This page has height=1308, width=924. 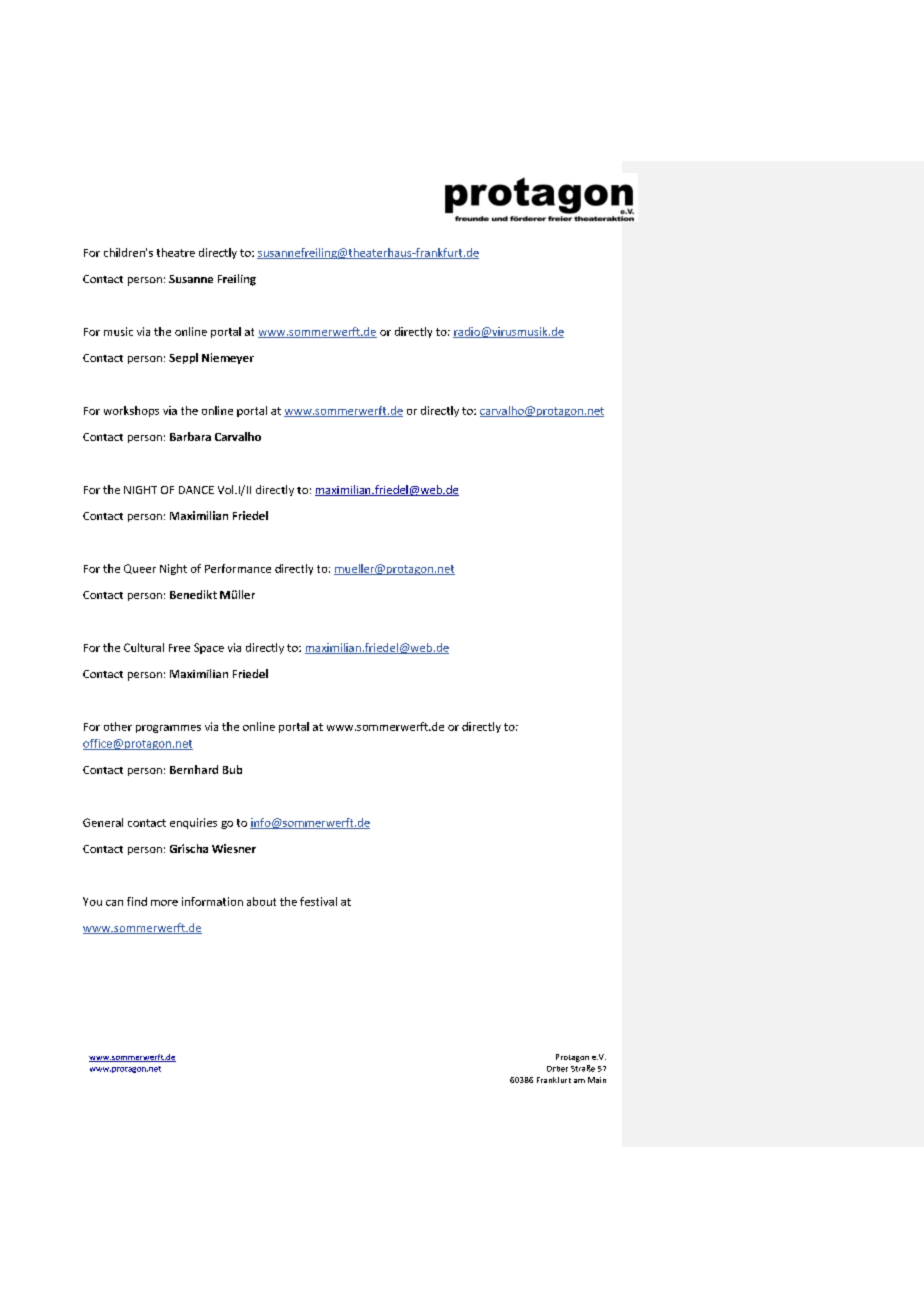 I want to click on Performance, so click(x=238, y=568).
